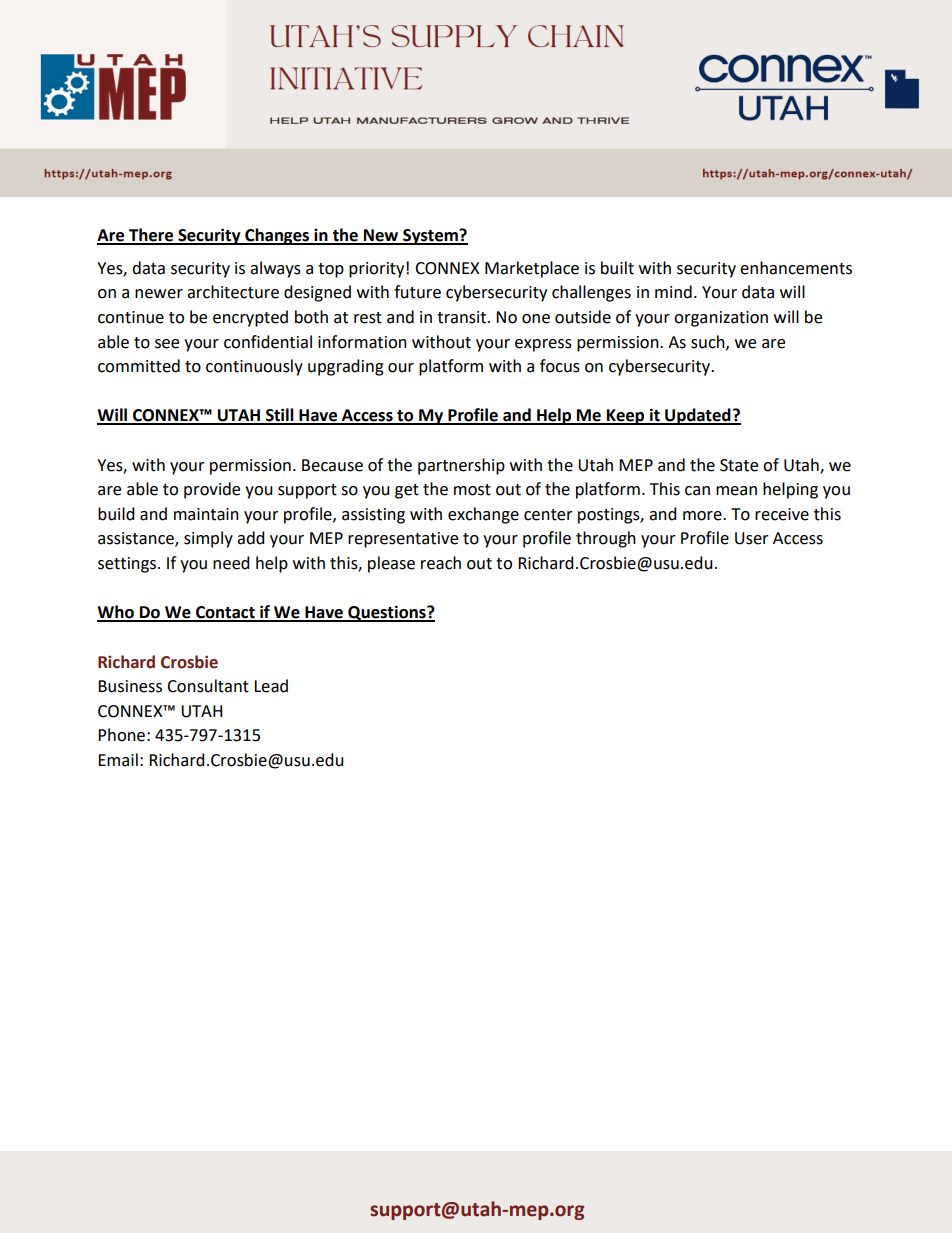 The image size is (952, 1233). I want to click on partnership, so click(461, 466).
